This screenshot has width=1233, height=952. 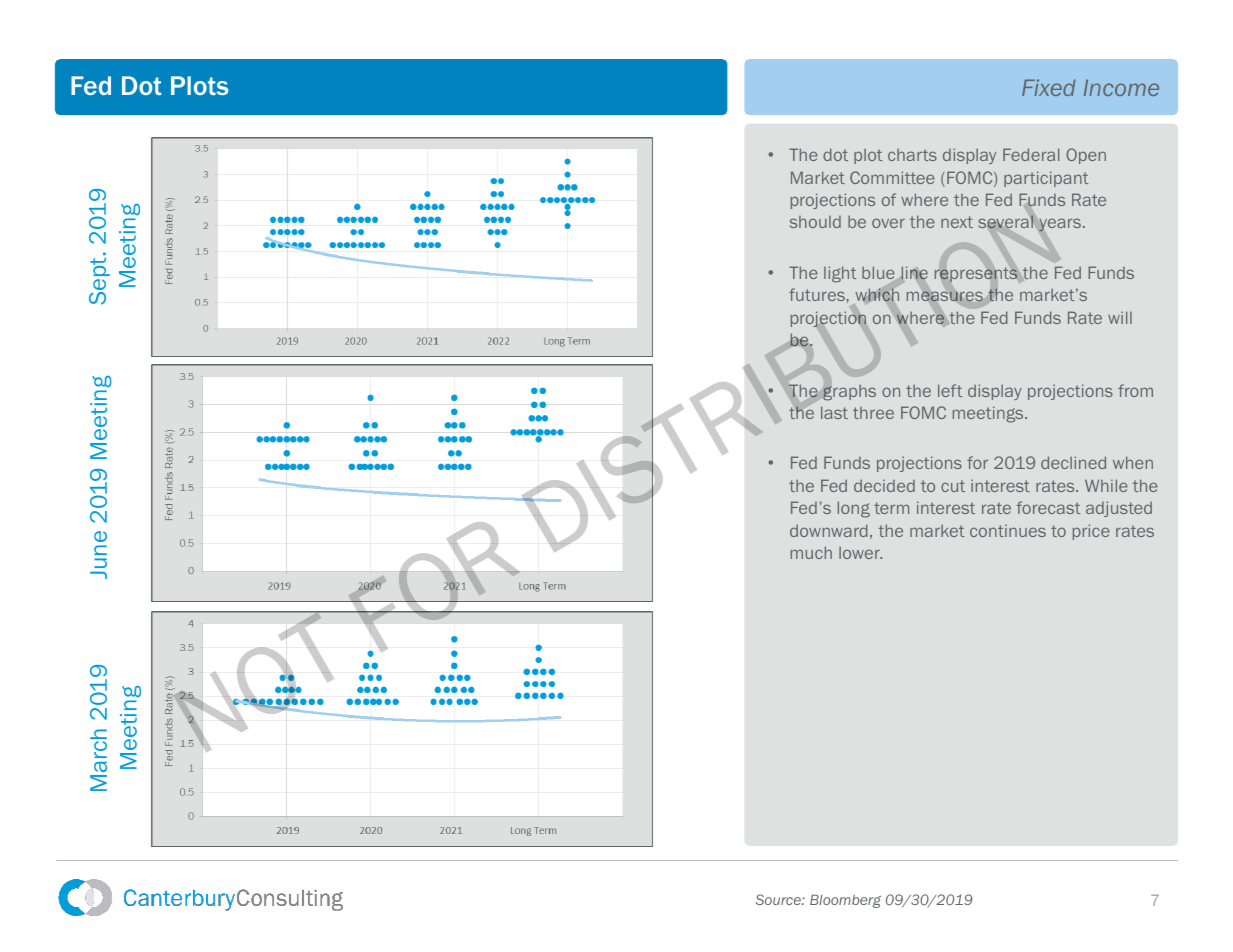 What do you see at coordinates (1091, 532) in the screenshot?
I see `price` at bounding box center [1091, 532].
